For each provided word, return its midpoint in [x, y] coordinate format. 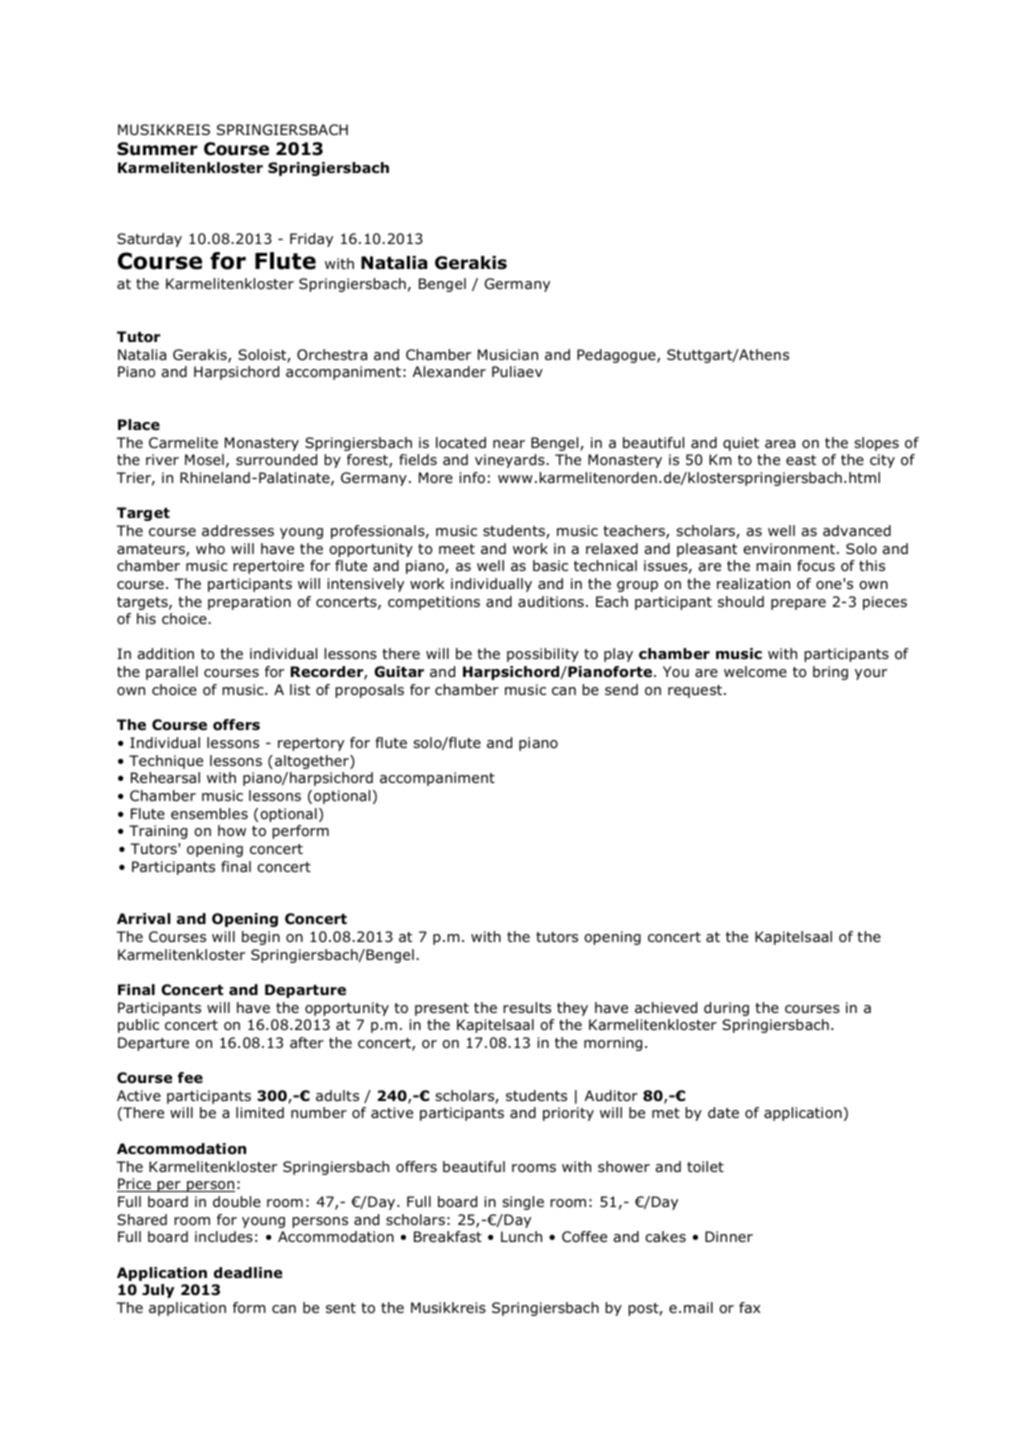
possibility [543, 655]
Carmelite [183, 442]
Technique [166, 762]
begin [261, 938]
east [801, 460]
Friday [311, 240]
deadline [248, 1272]
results [527, 1007]
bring [830, 673]
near [509, 444]
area [780, 444]
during [726, 1009]
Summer [157, 149]
